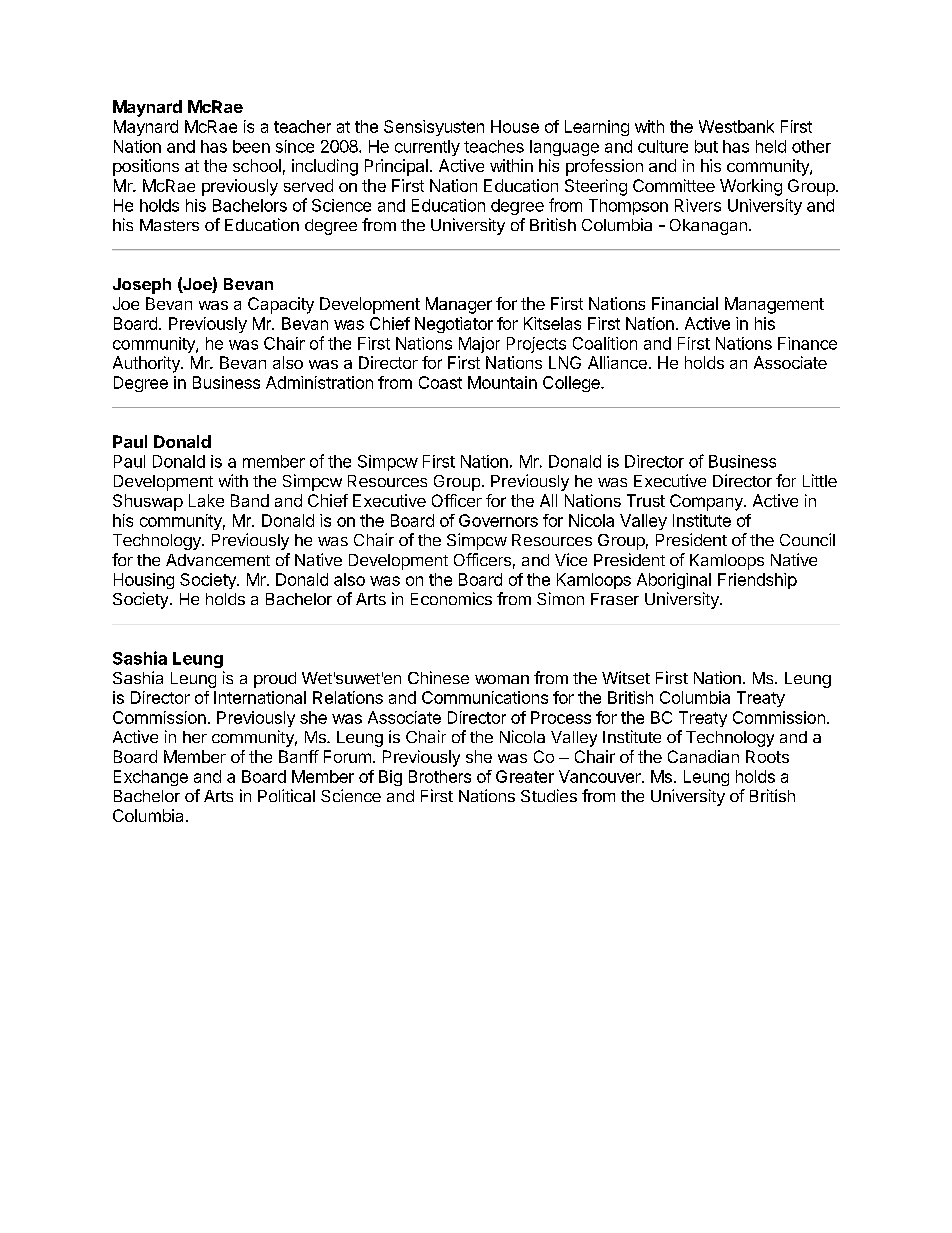 The image size is (952, 1233). Describe the element at coordinates (479, 345) in the page. I see `Major` at that location.
